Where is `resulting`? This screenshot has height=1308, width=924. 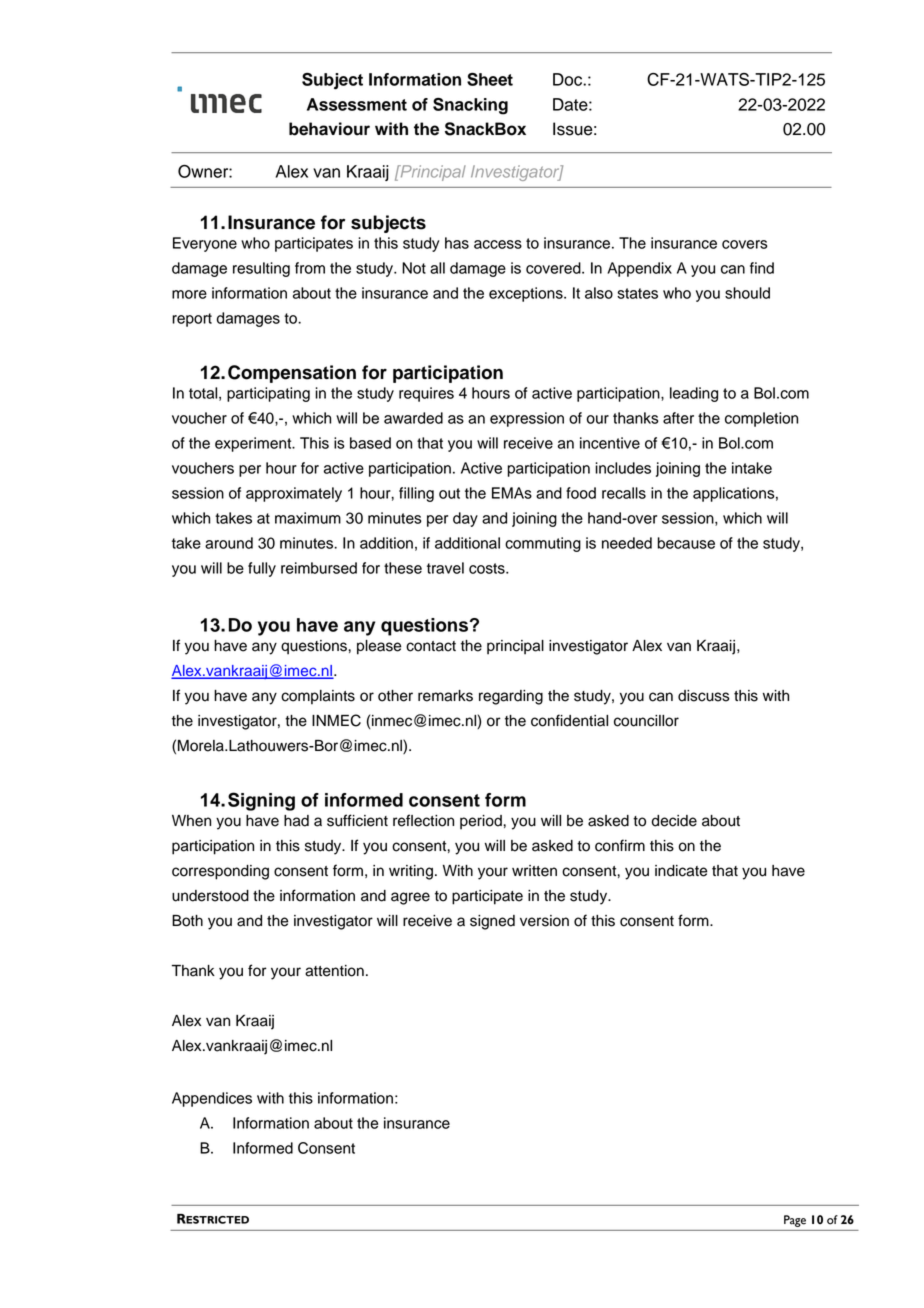
resulting is located at coordinates (261, 269).
